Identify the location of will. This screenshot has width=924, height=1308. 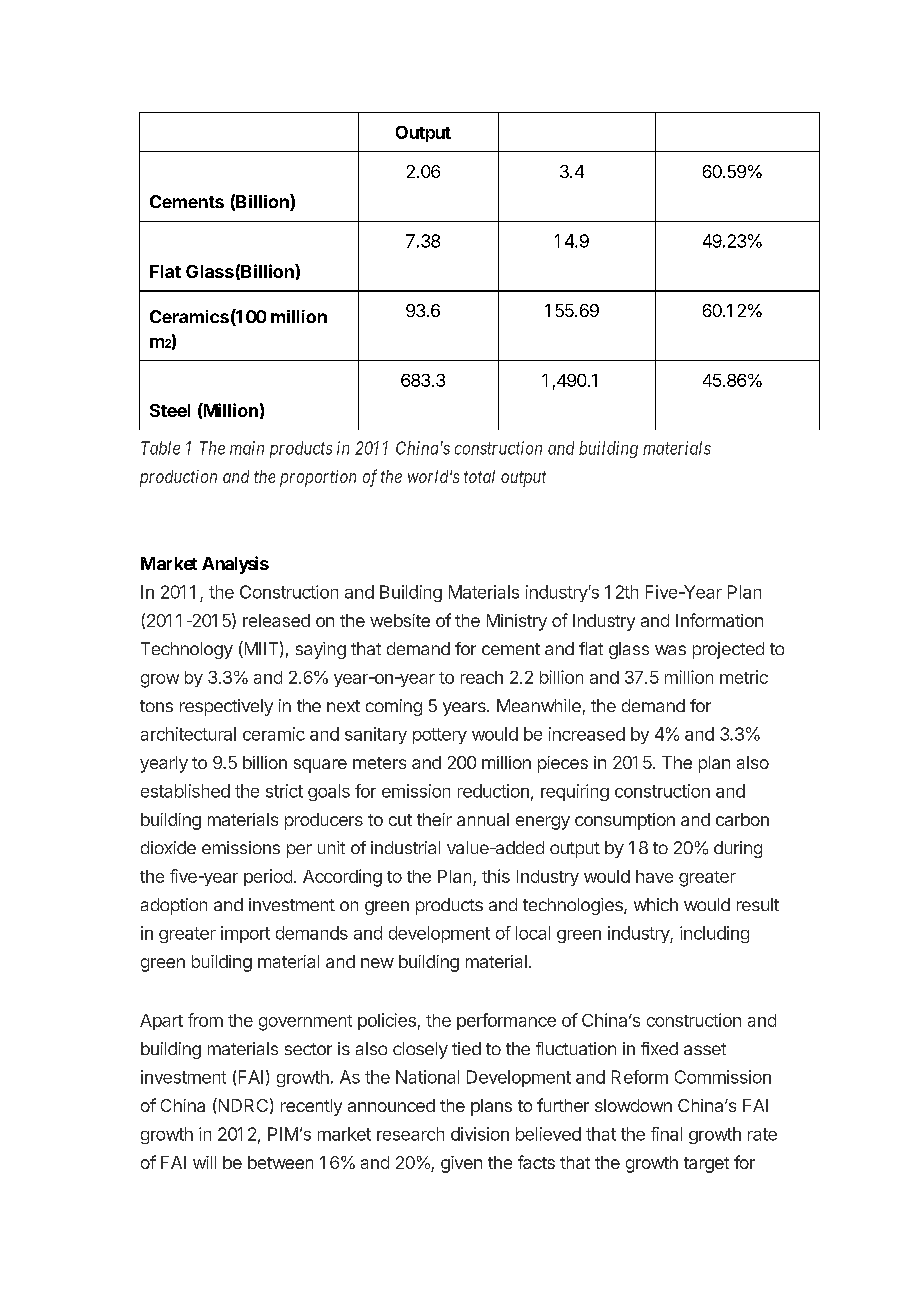
(204, 1162).
